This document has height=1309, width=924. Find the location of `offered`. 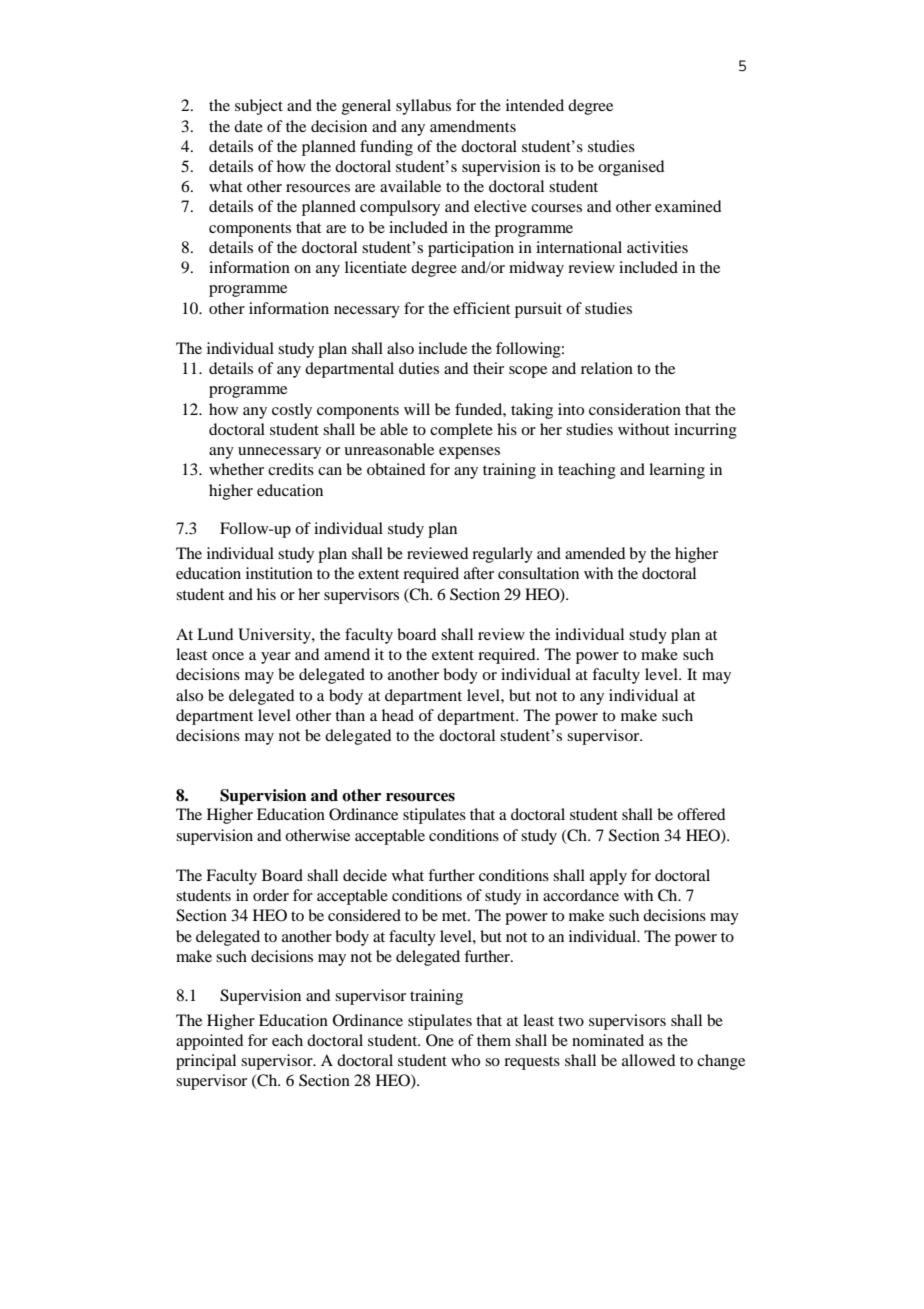

offered is located at coordinates (701, 814).
